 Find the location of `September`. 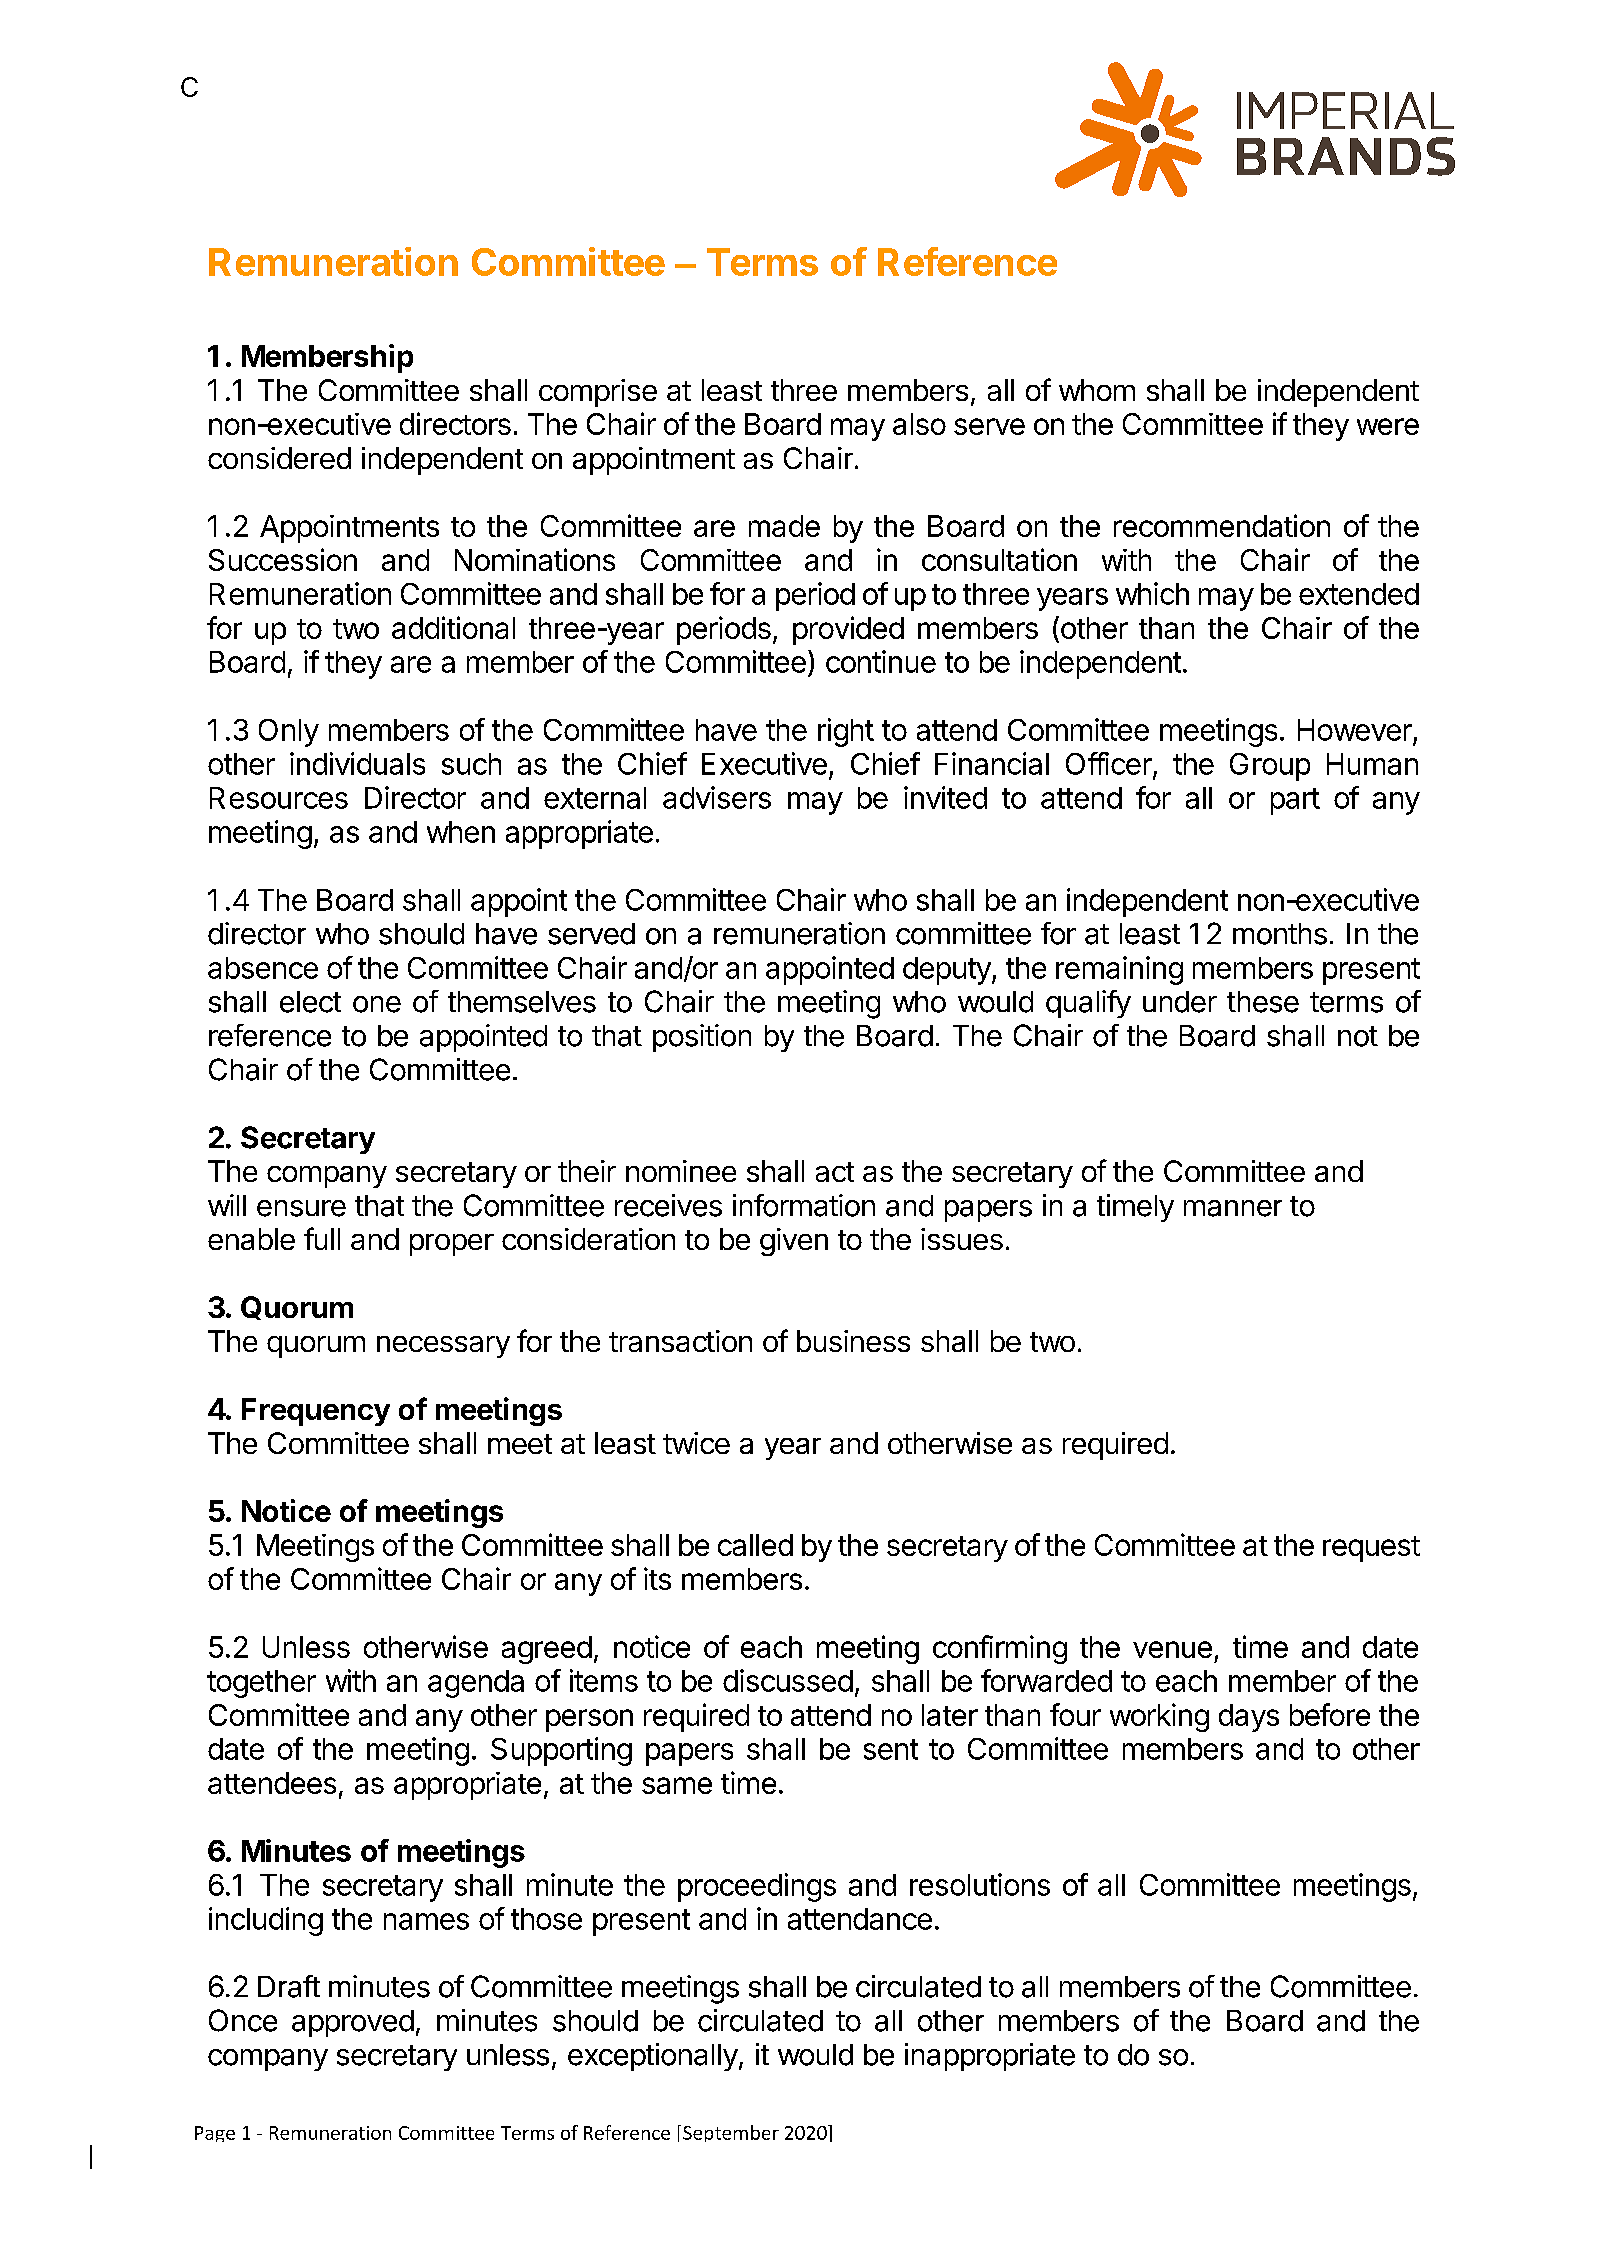

September is located at coordinates (731, 2133).
